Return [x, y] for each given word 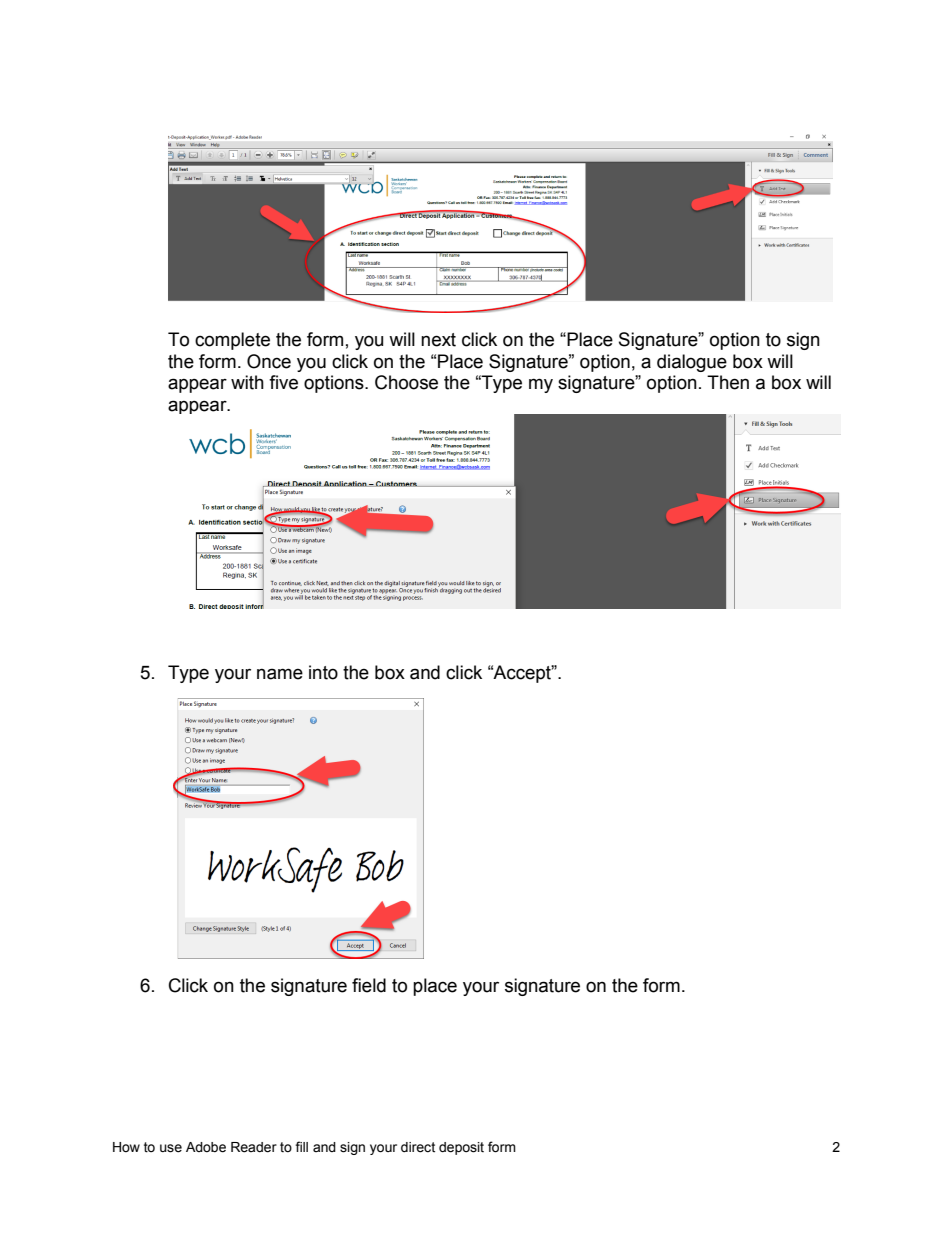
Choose [406, 382]
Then [728, 382]
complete [232, 341]
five [283, 382]
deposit [461, 1148]
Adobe [206, 1147]
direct [418, 1147]
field [369, 985]
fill [301, 1146]
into [323, 672]
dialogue [692, 363]
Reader [254, 1147]
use [171, 1148]
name [280, 674]
